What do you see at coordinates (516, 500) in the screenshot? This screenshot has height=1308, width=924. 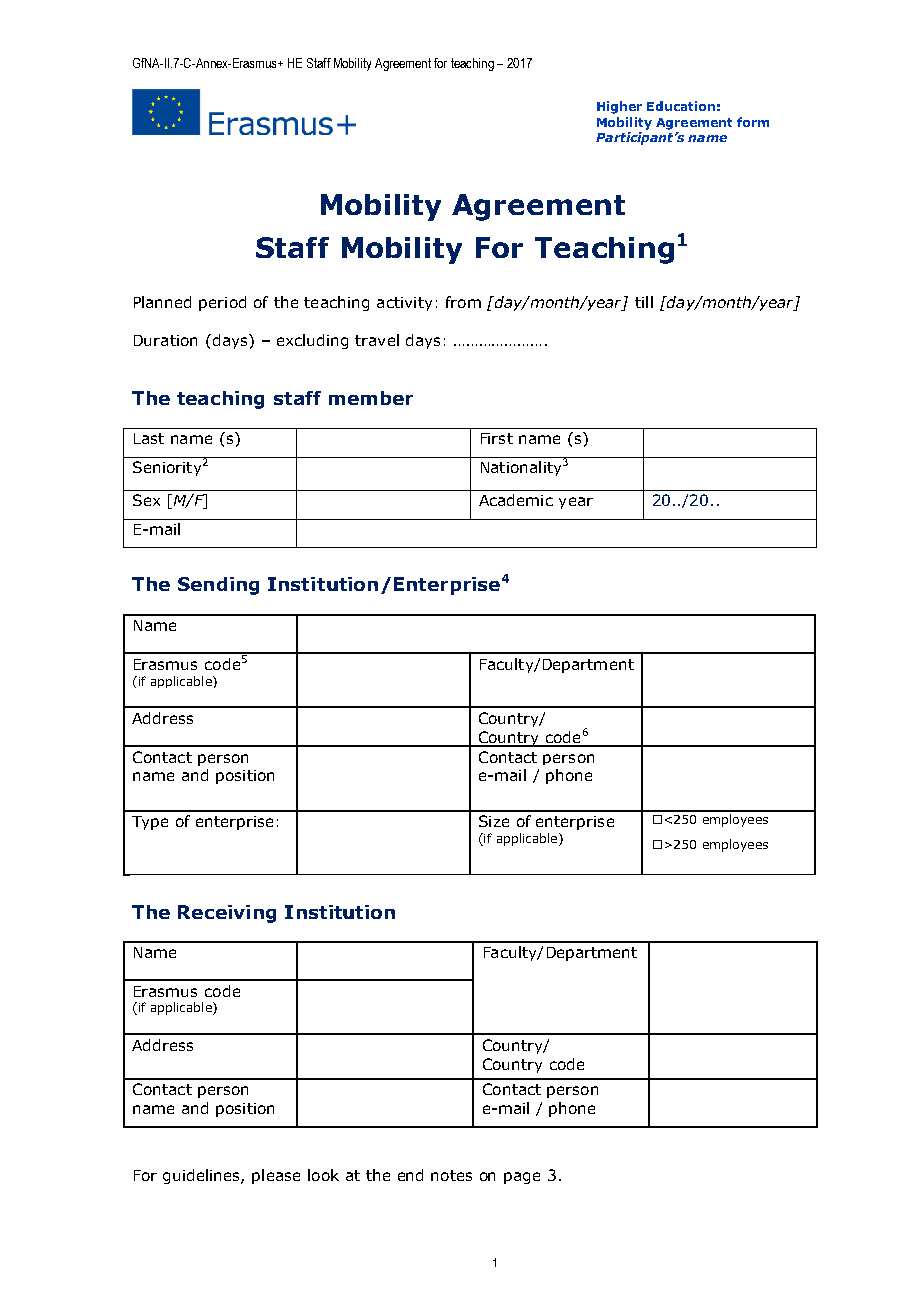 I see `Academic` at bounding box center [516, 500].
